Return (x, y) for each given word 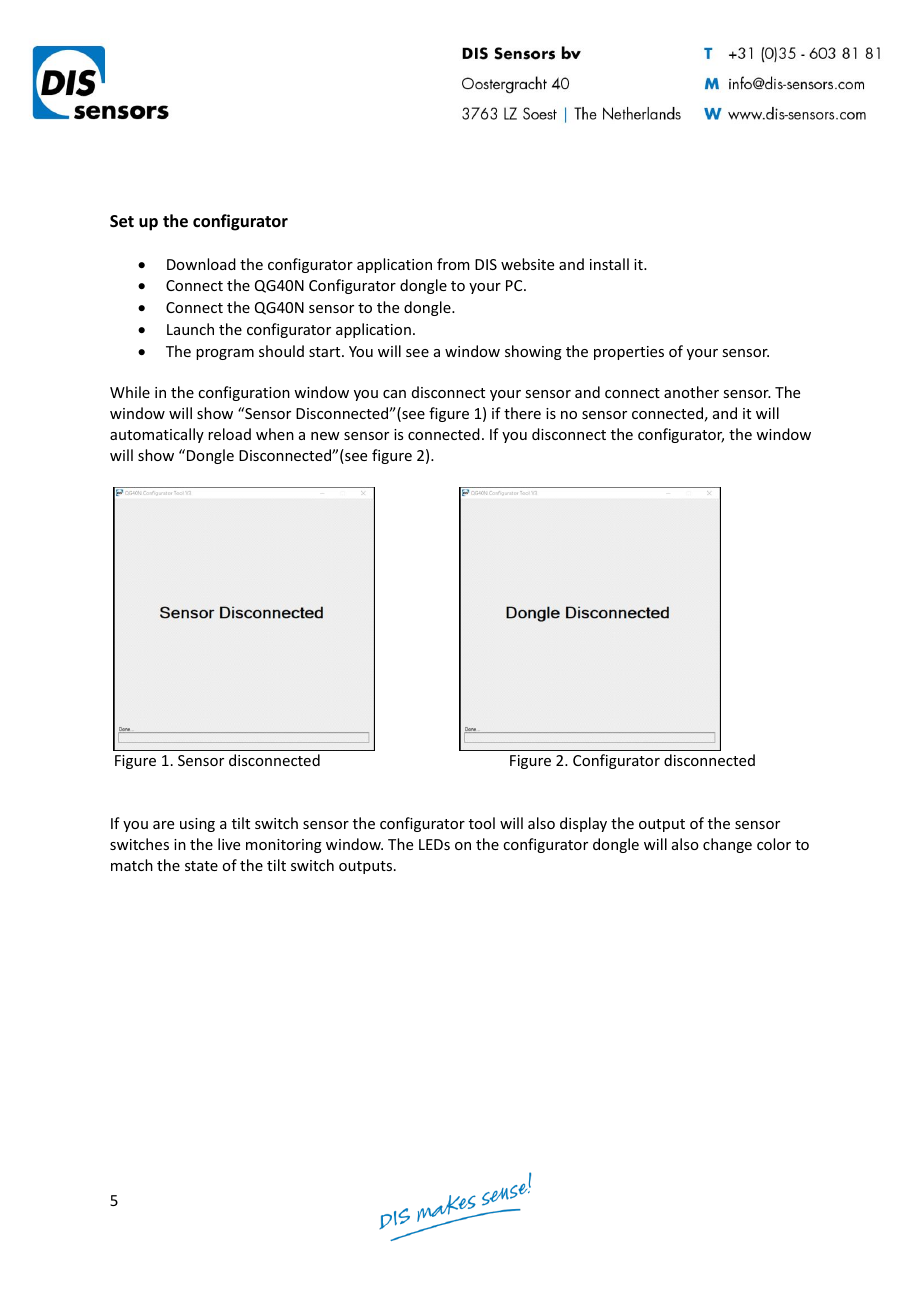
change (727, 845)
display (583, 824)
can (394, 394)
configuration (244, 393)
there (522, 413)
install (609, 264)
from (453, 264)
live (229, 844)
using (197, 825)
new (325, 436)
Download (201, 264)
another (691, 392)
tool (482, 823)
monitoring (284, 846)
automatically (157, 435)
